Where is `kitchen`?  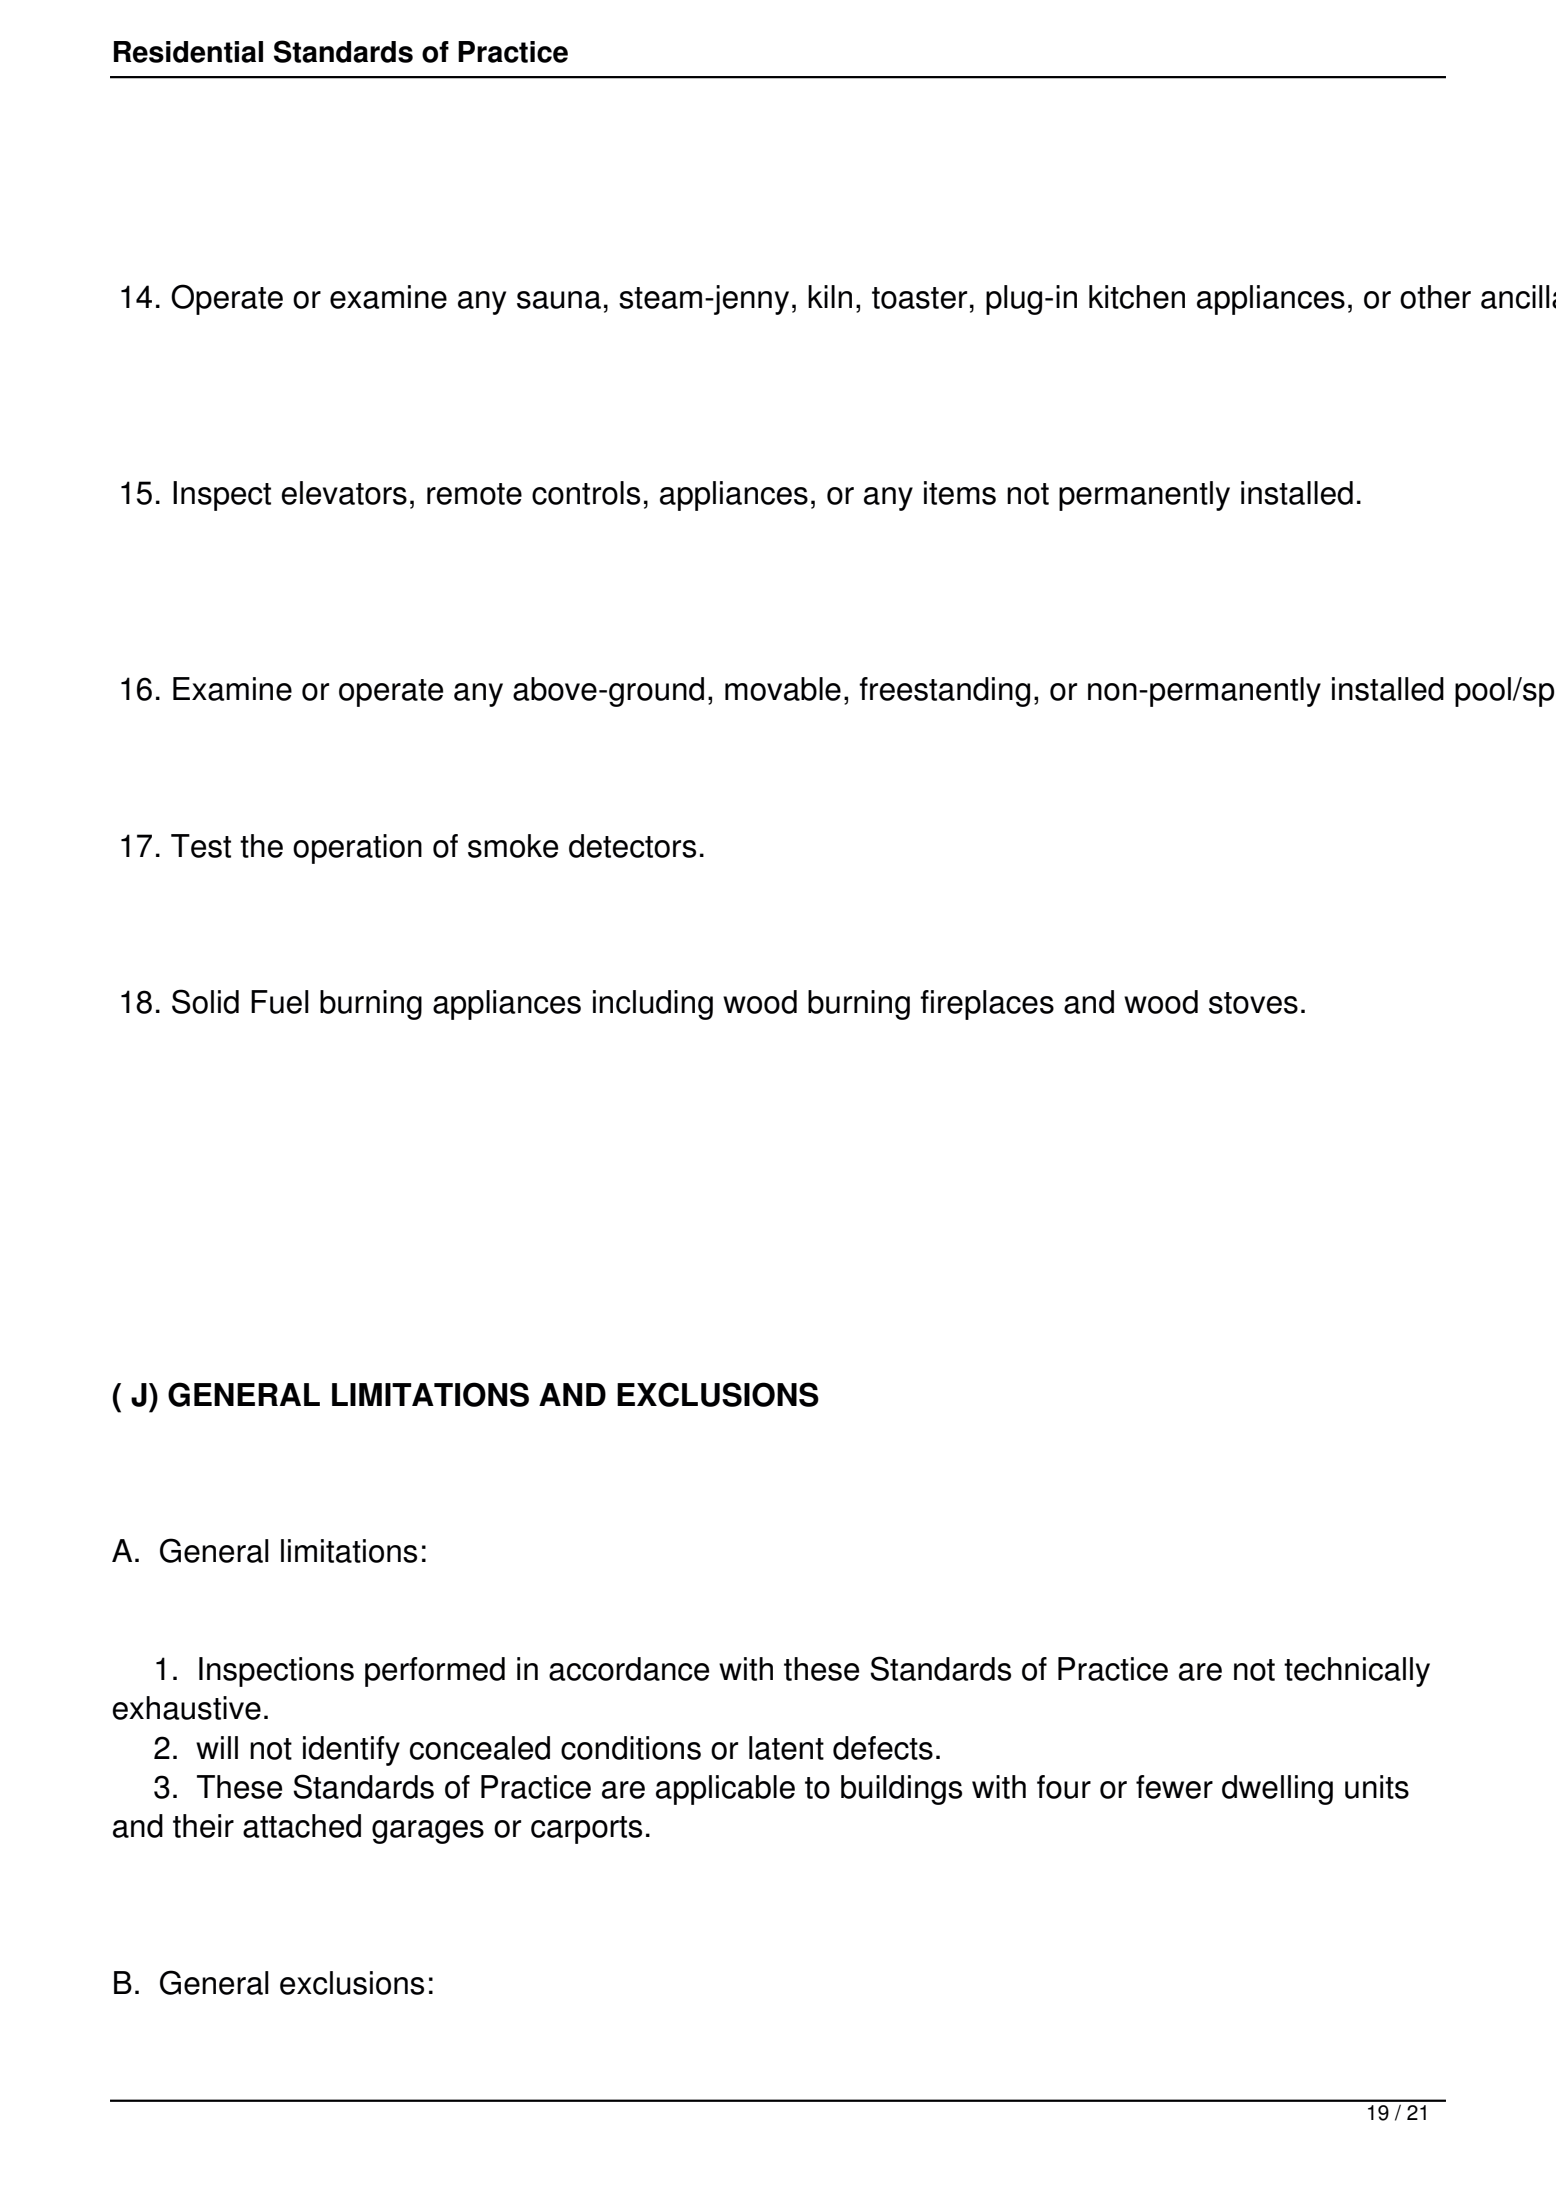
kitchen is located at coordinates (1137, 297).
